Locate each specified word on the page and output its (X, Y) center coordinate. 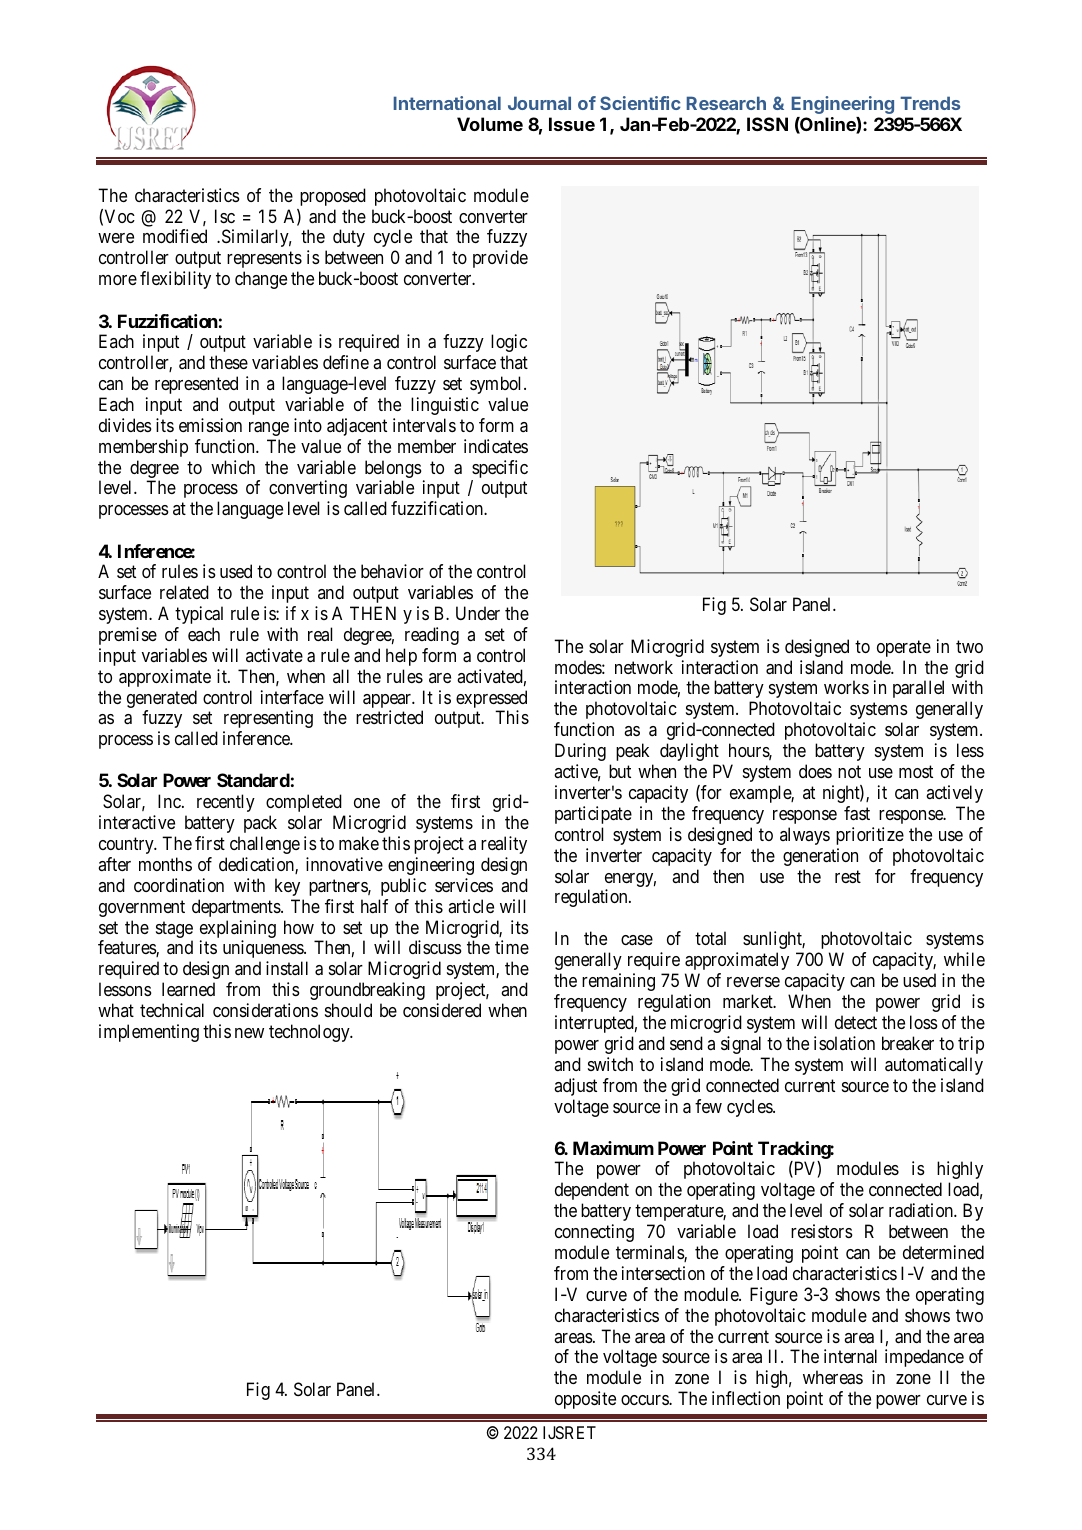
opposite (585, 1400)
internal (850, 1356)
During (580, 752)
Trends (930, 103)
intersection (663, 1273)
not (849, 772)
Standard (253, 780)
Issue (572, 124)
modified (175, 236)
